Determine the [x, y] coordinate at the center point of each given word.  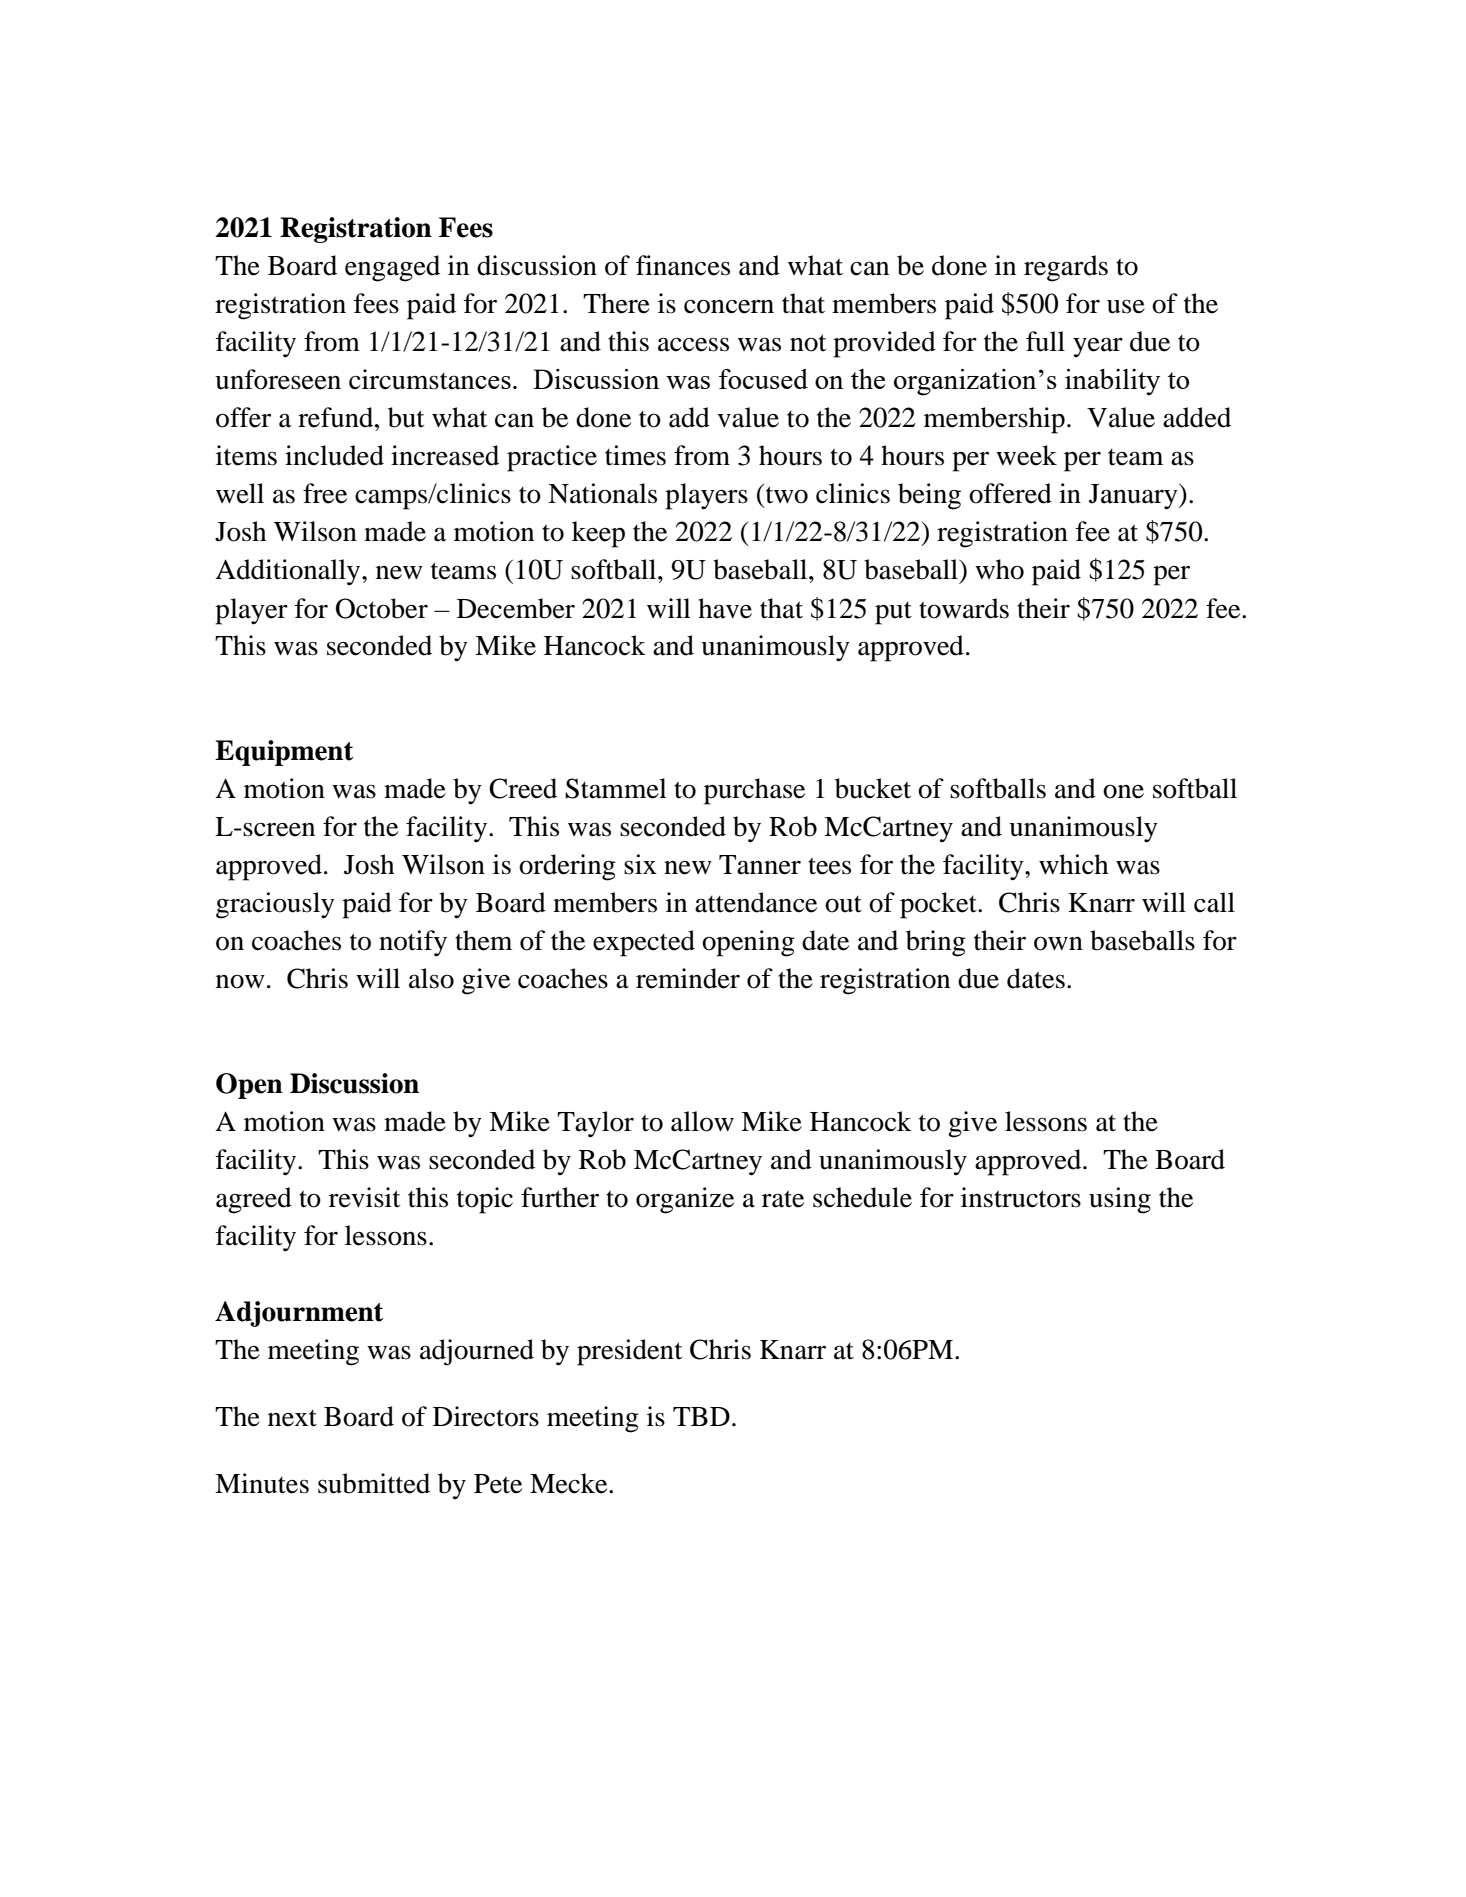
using [1120, 1200]
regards [1066, 268]
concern [729, 306]
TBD [701, 1416]
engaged [392, 268]
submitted [374, 1483]
